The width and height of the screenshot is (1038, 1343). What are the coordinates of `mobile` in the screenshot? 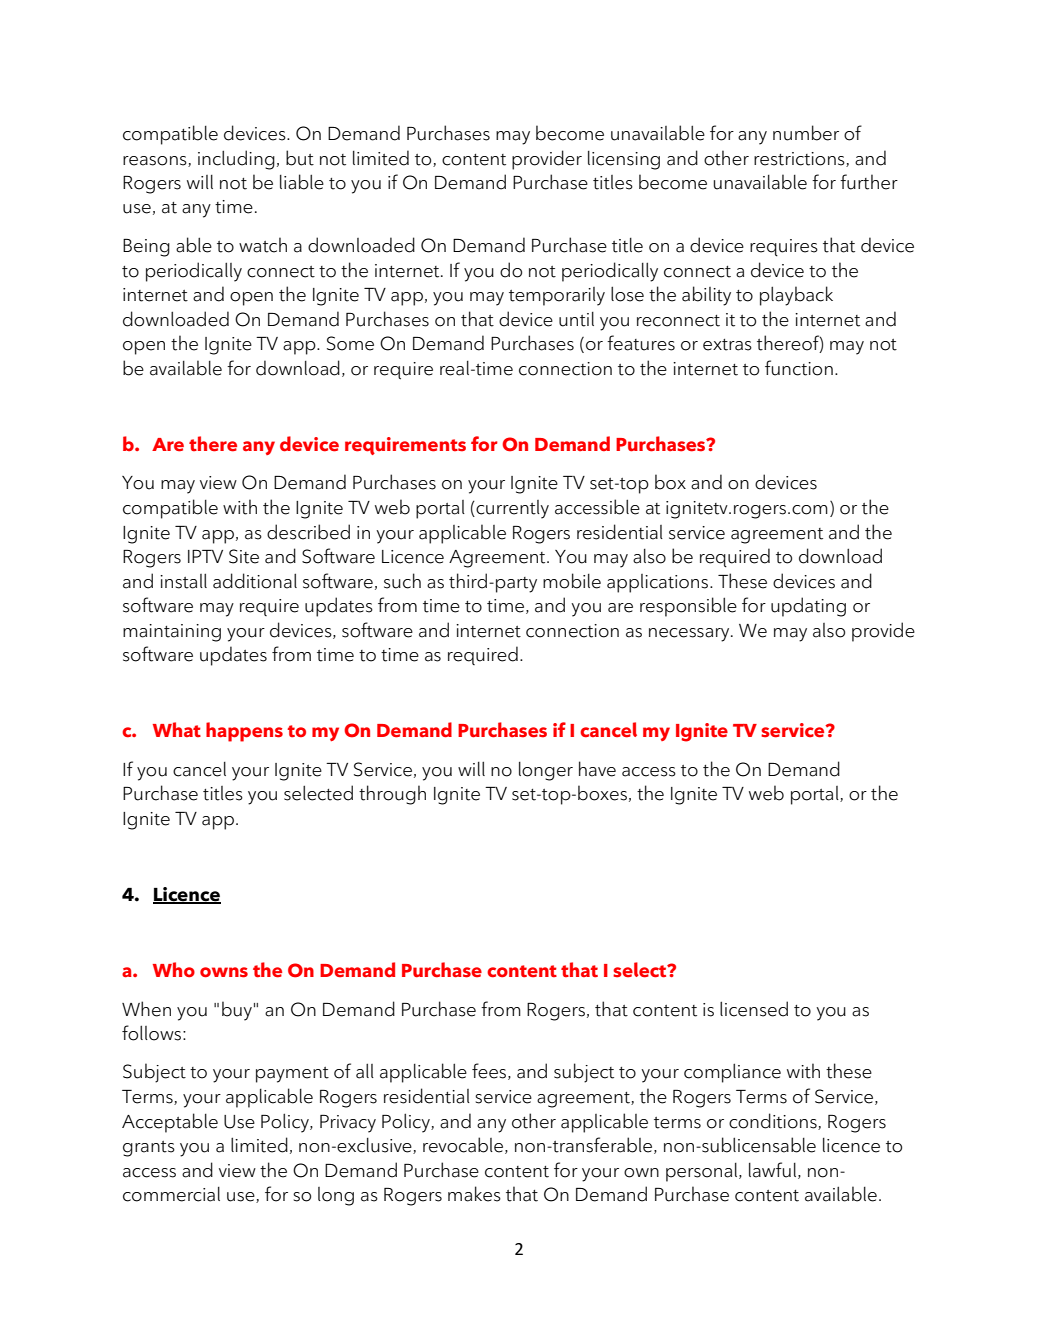 It's located at (572, 581).
